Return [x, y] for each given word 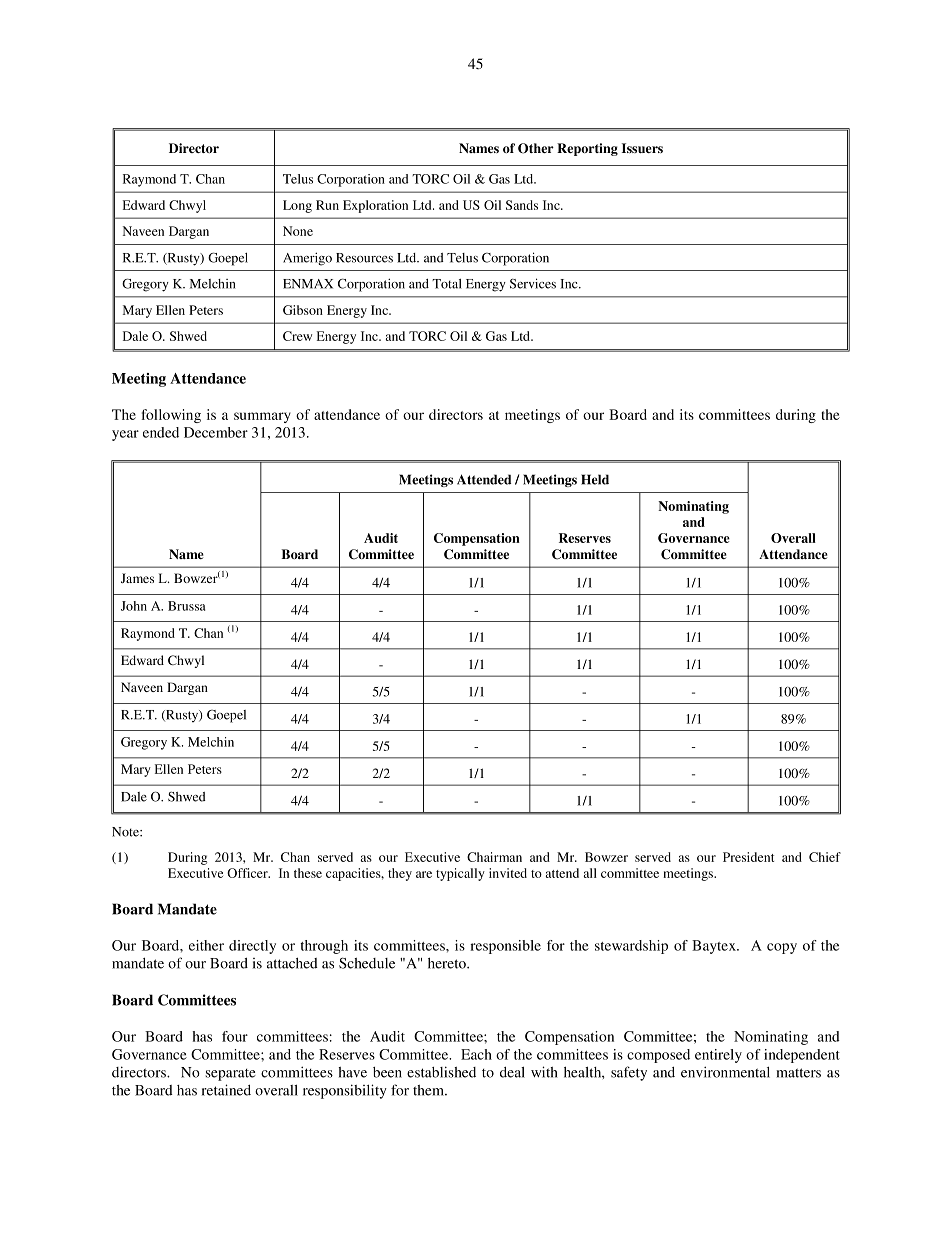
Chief [825, 857]
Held [595, 479]
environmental [725, 1072]
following [171, 416]
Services [533, 283]
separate [230, 1075]
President [748, 857]
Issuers [642, 148]
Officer [248, 873]
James [137, 578]
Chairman [494, 857]
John [134, 606]
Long [297, 206]
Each [476, 1054]
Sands [522, 205]
